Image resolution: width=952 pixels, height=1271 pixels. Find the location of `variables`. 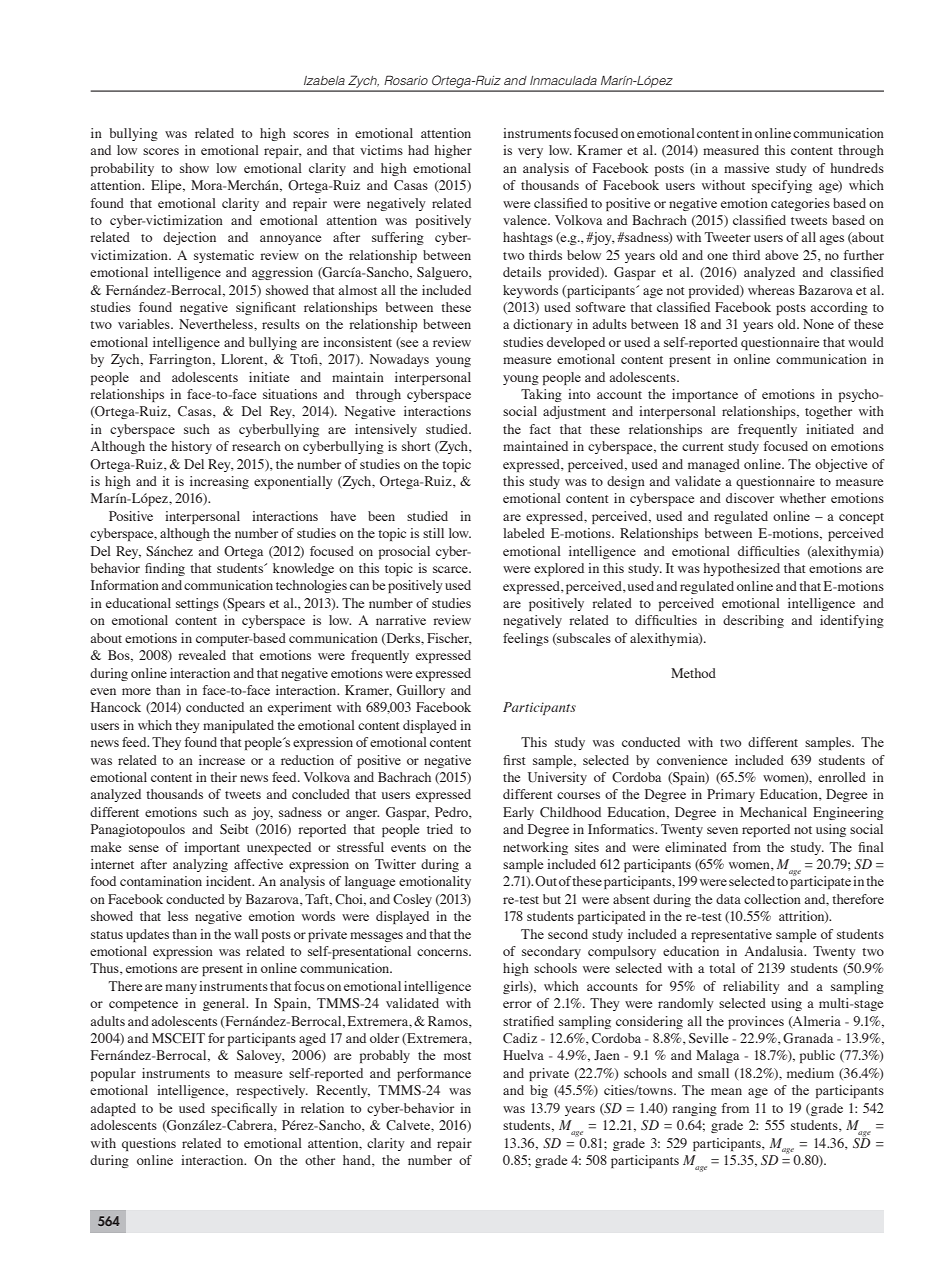

variables is located at coordinates (145, 324).
